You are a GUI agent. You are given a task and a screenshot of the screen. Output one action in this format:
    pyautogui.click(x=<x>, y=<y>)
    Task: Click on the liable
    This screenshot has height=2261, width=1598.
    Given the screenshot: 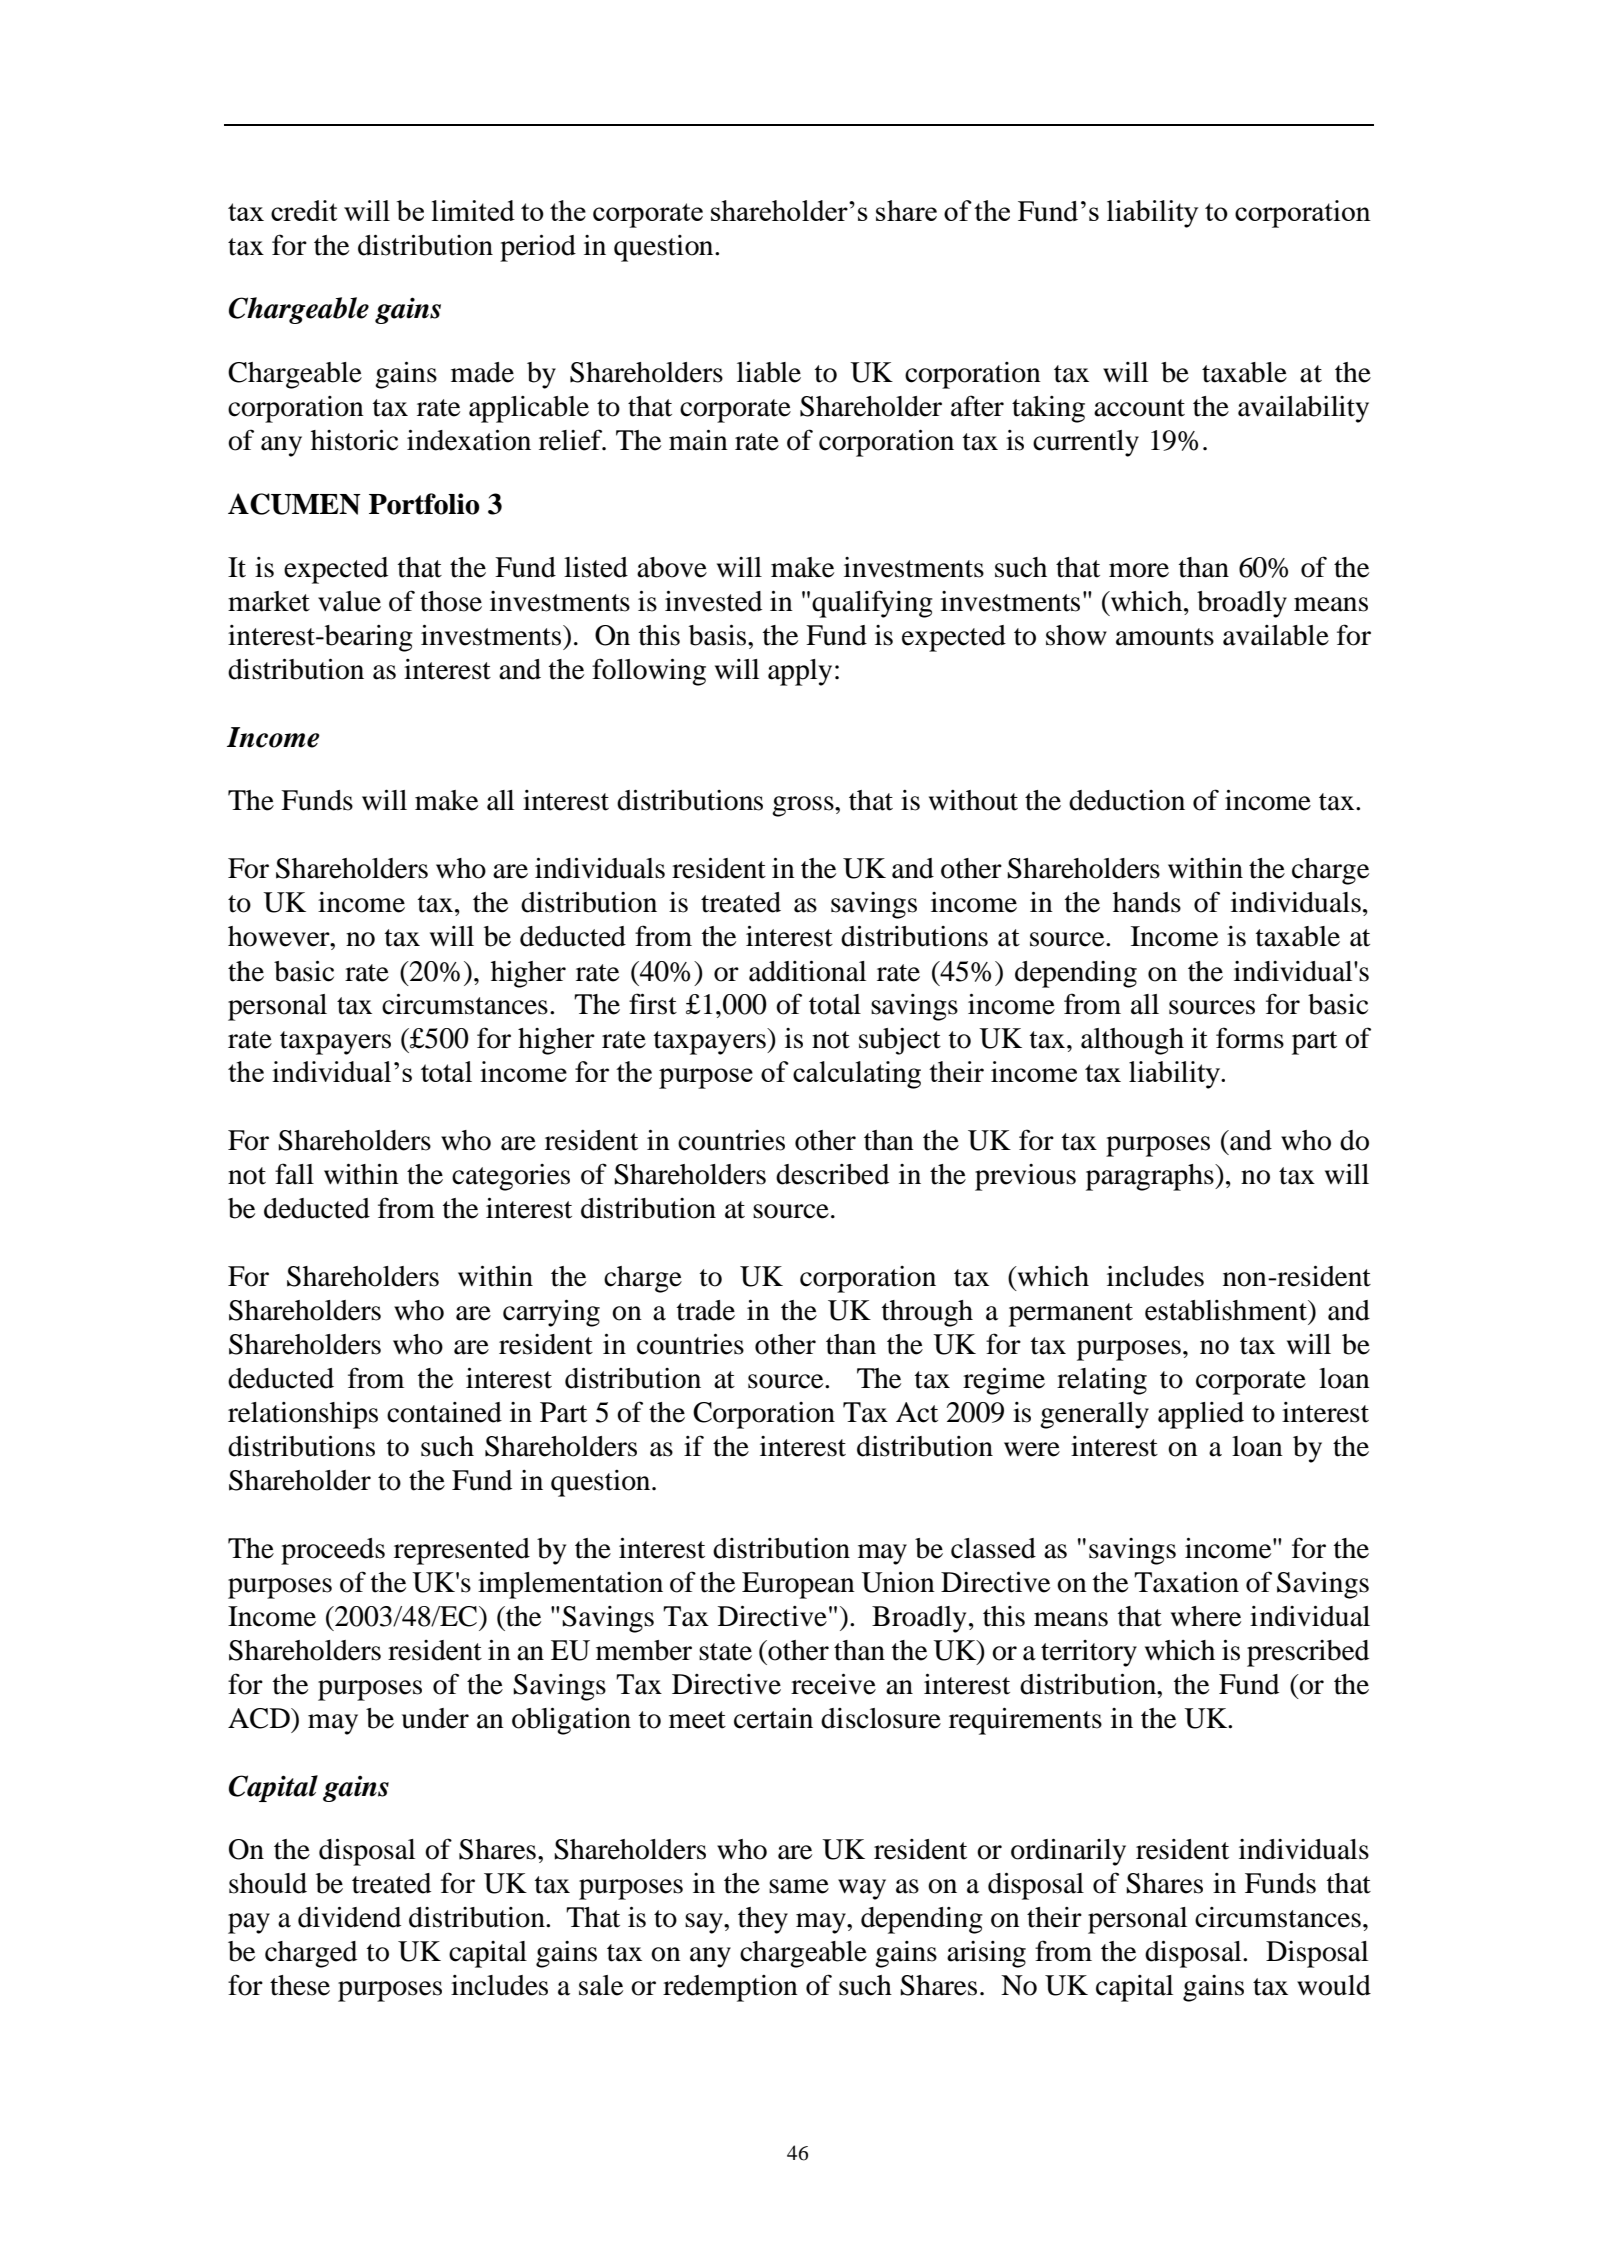 What is the action you would take?
    pyautogui.click(x=769, y=372)
